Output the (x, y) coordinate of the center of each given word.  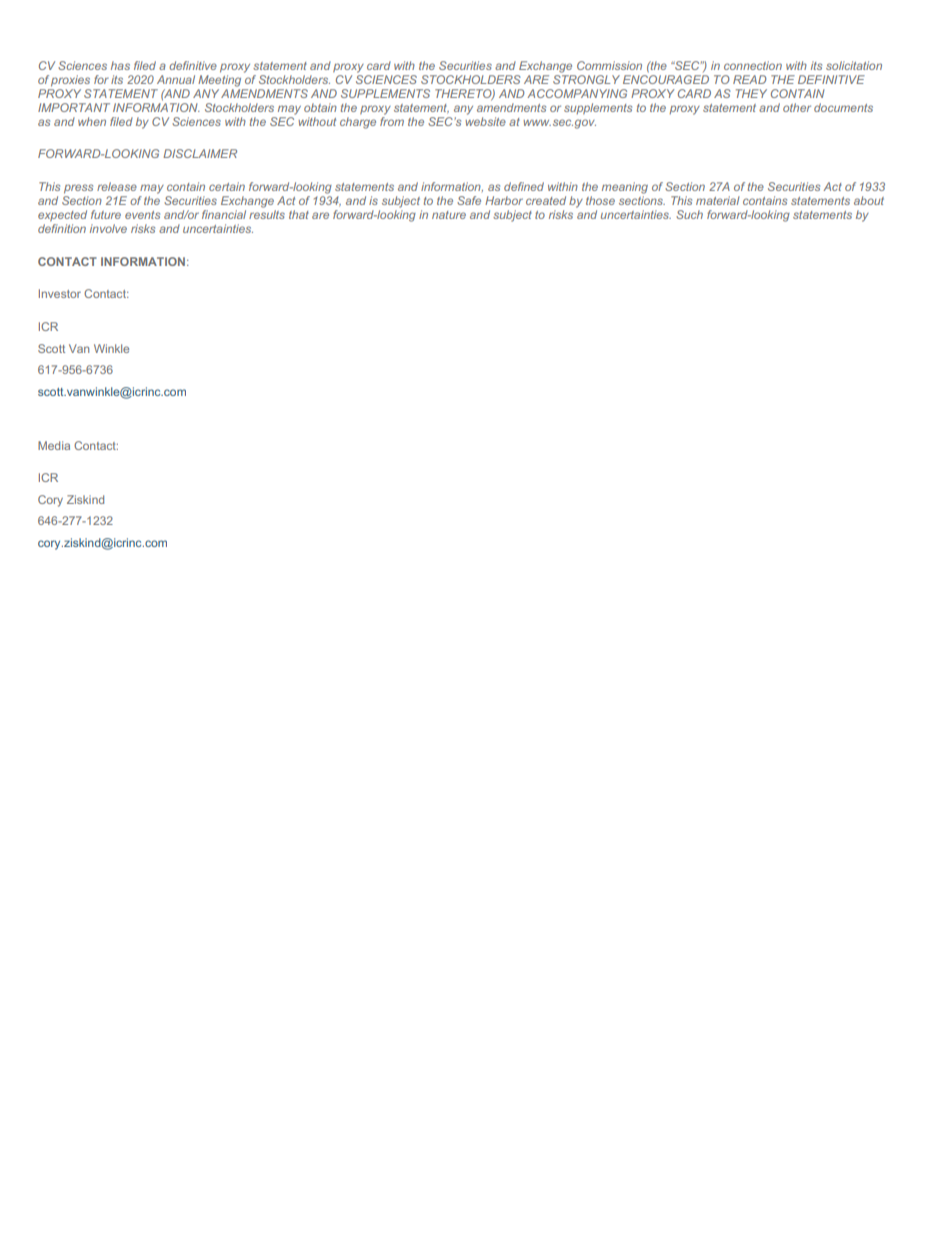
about (869, 200)
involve (108, 228)
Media (54, 445)
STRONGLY (586, 78)
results (267, 214)
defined (524, 186)
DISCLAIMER (200, 153)
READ (749, 79)
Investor (60, 293)
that (299, 214)
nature (449, 215)
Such (689, 214)
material (718, 200)
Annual (176, 79)
